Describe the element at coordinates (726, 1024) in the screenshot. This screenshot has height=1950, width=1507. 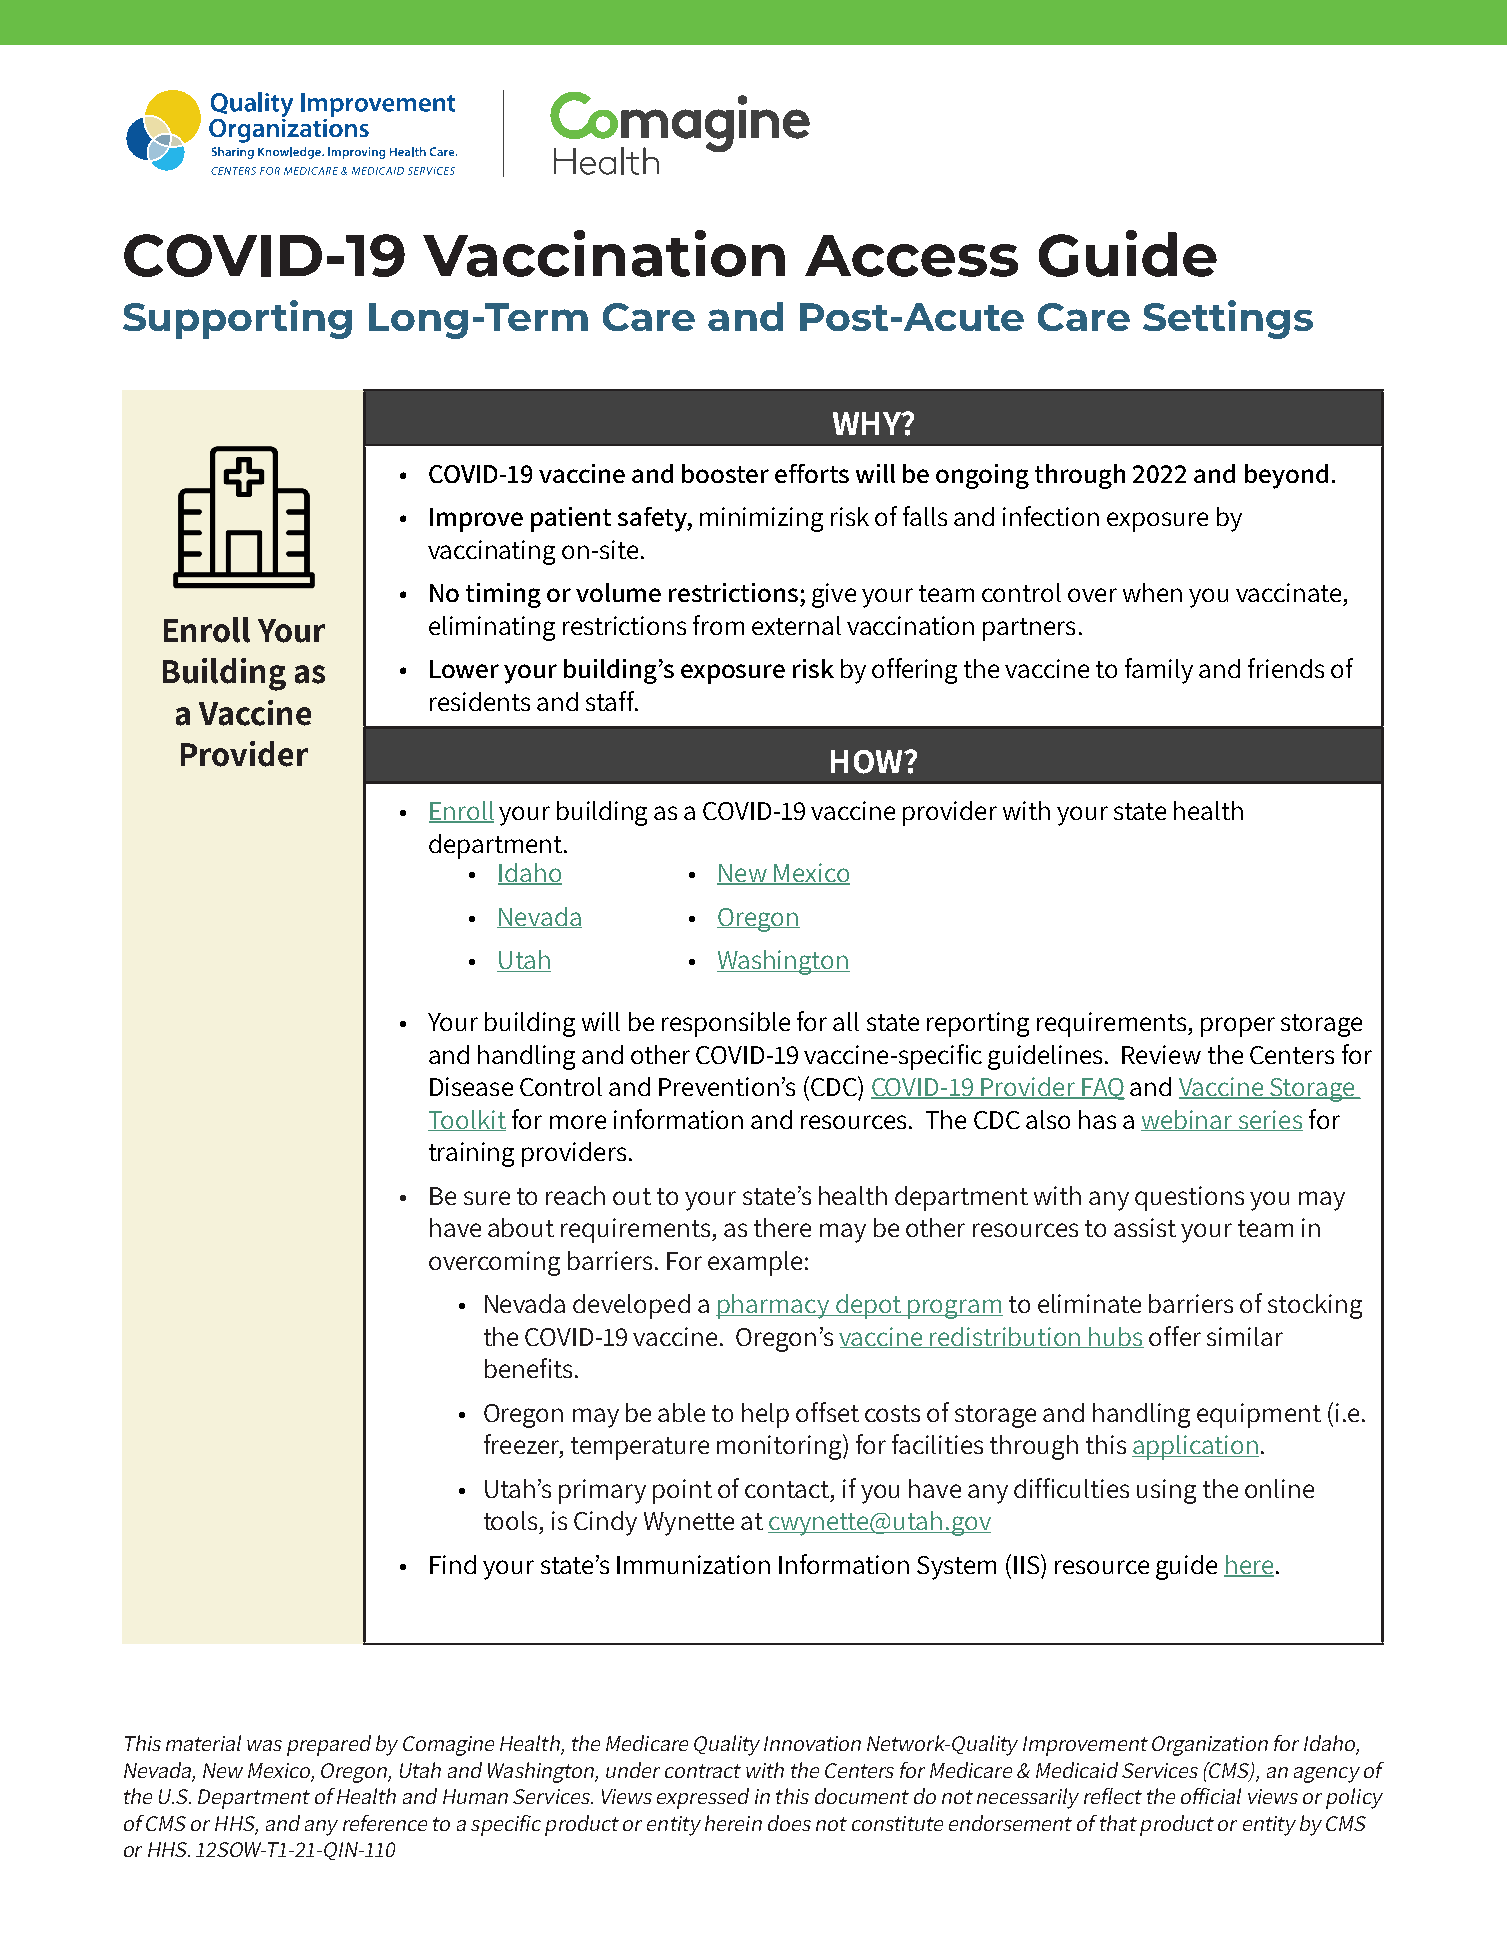
I see `responsible` at that location.
